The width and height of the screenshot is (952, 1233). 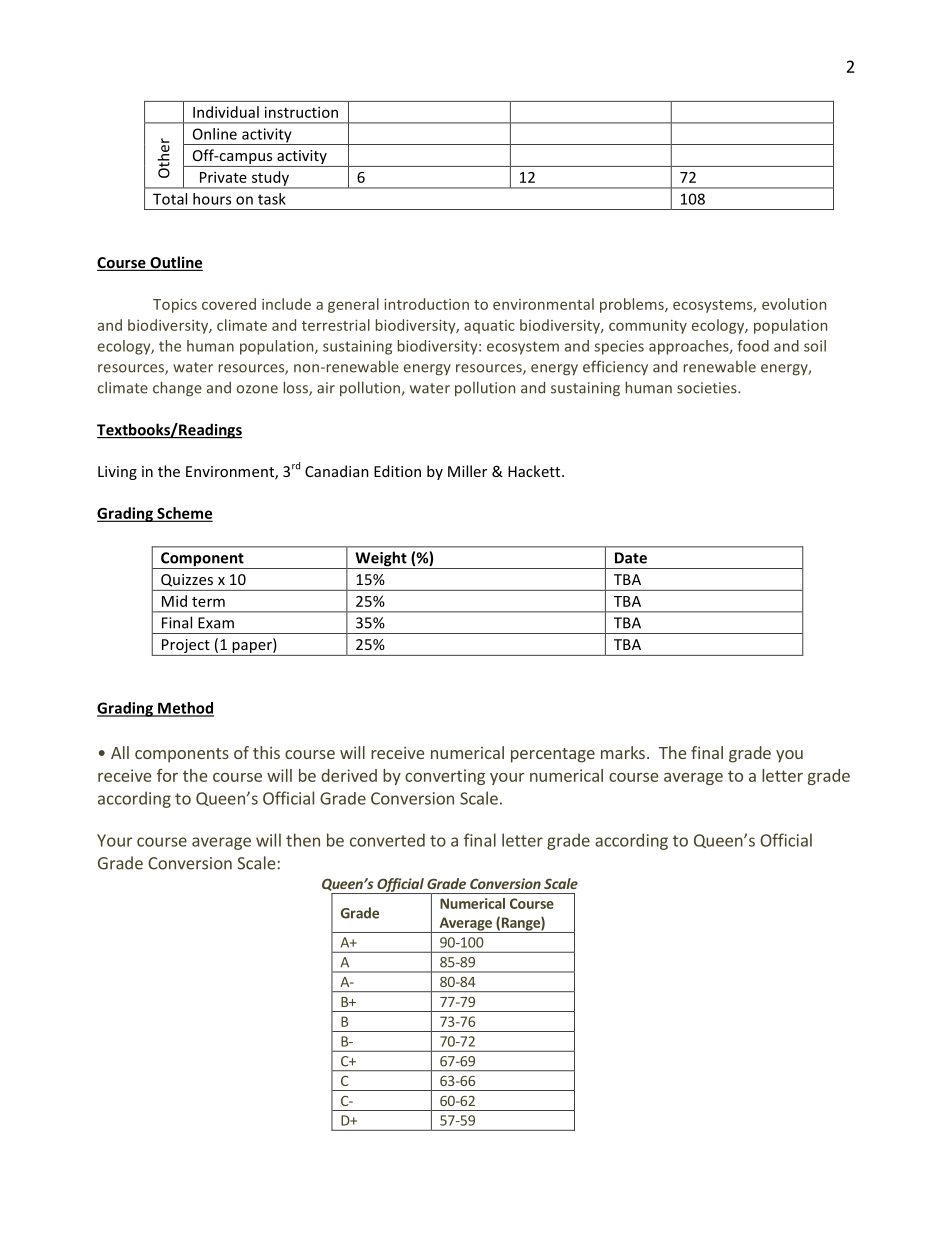 What do you see at coordinates (631, 558) in the screenshot?
I see `Date` at bounding box center [631, 558].
